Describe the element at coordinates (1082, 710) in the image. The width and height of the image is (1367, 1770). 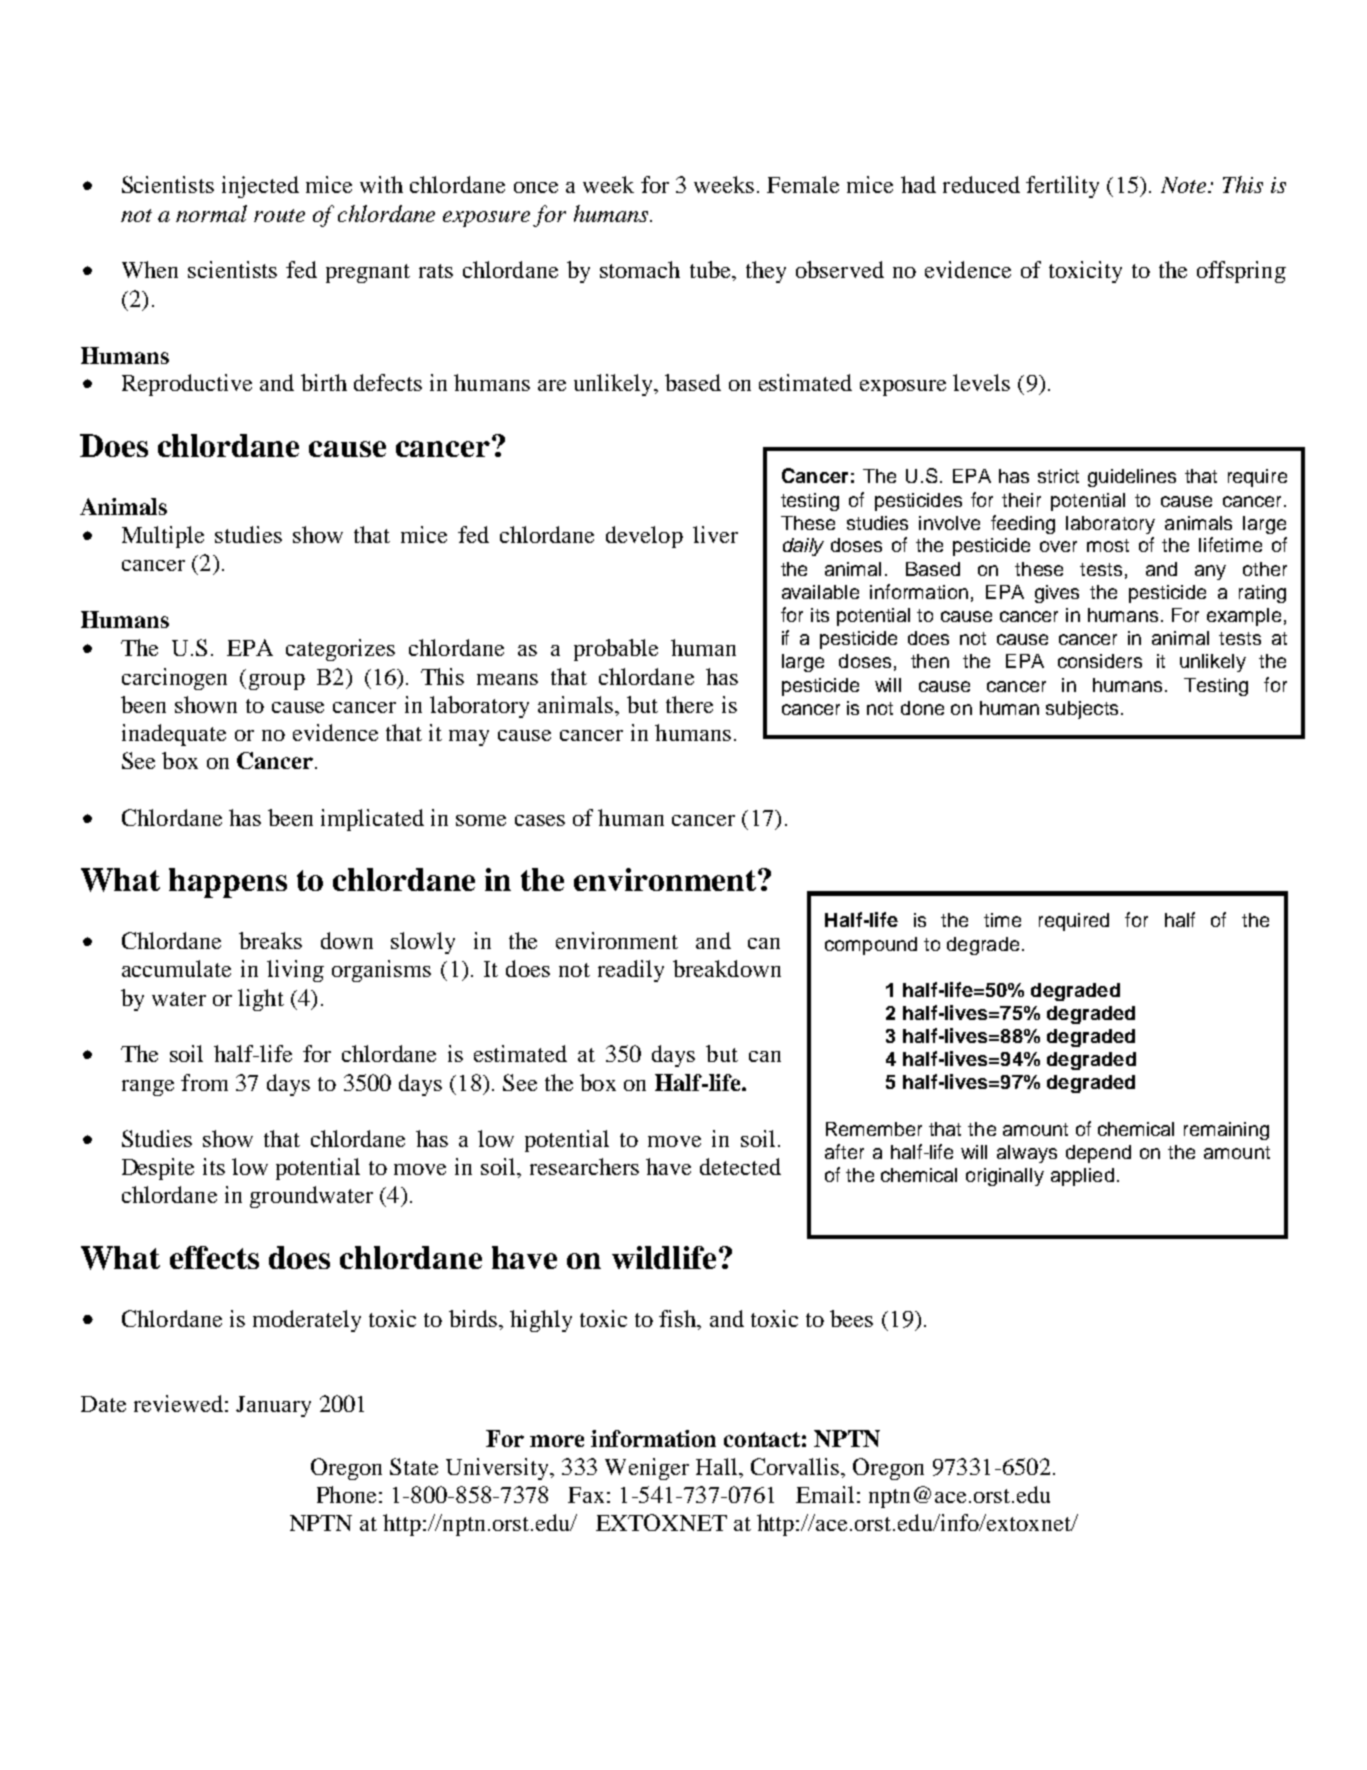
I see `subjects` at that location.
